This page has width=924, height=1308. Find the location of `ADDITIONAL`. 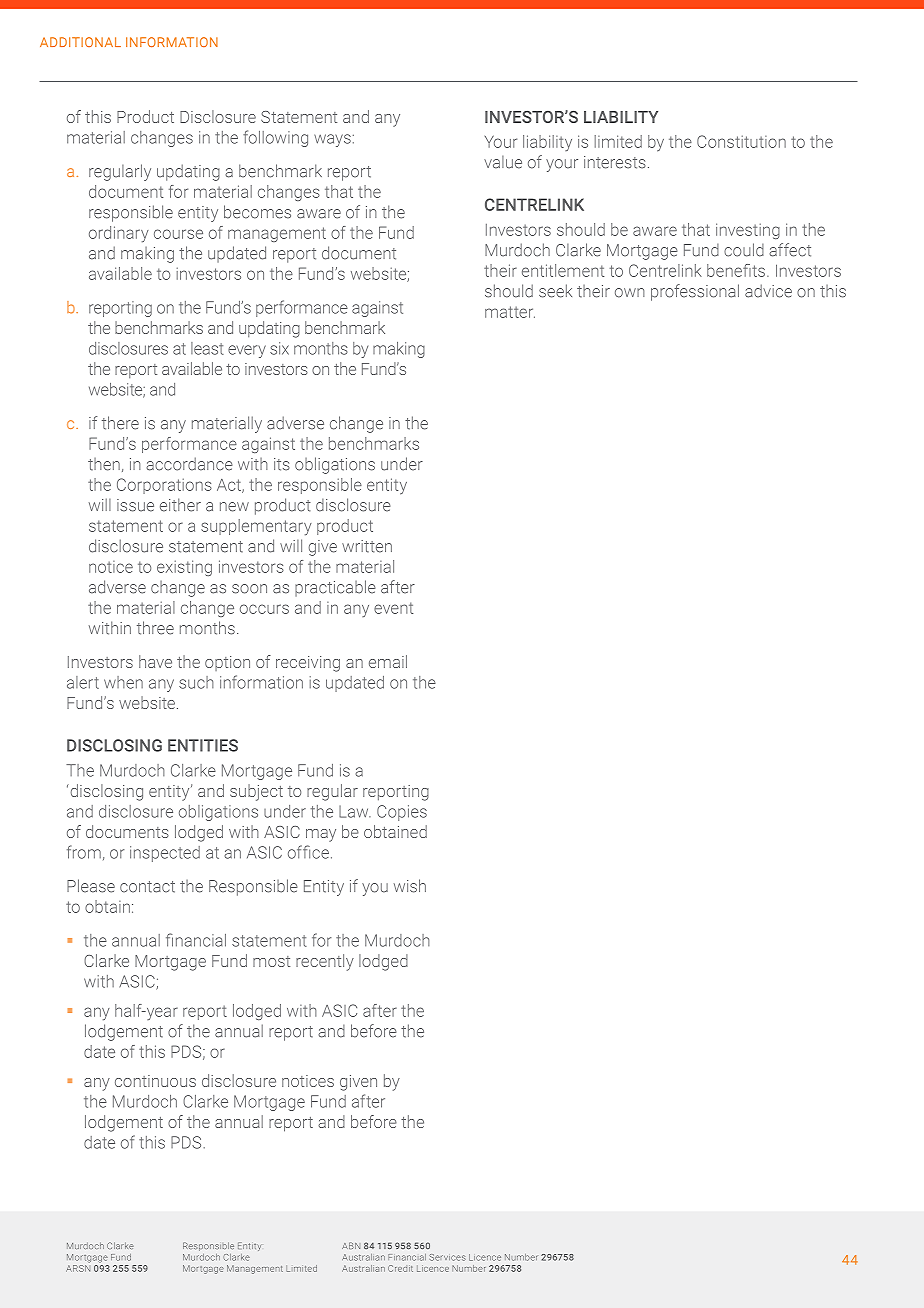

ADDITIONAL is located at coordinates (80, 42).
